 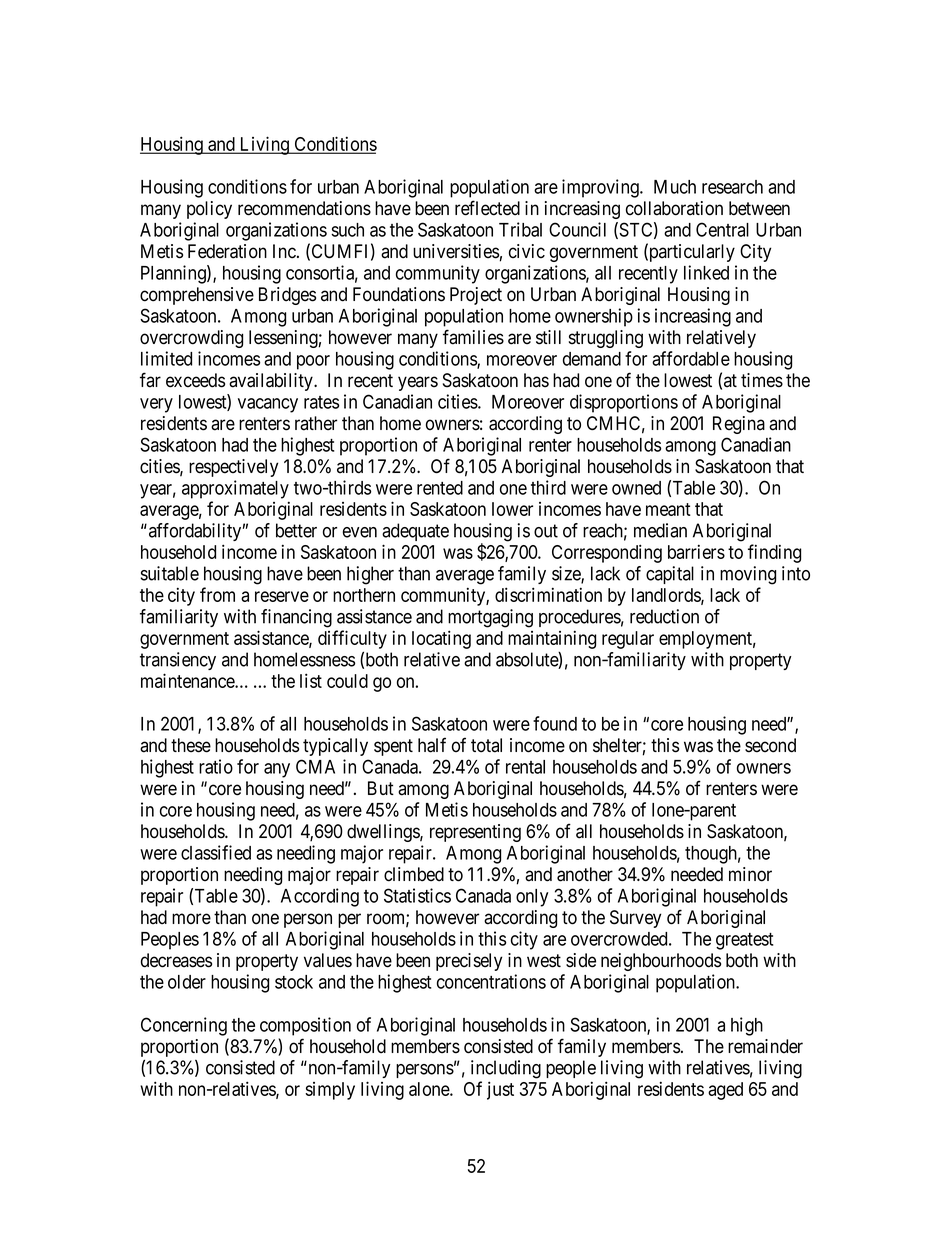 I want to click on Concerning, so click(x=184, y=1026).
